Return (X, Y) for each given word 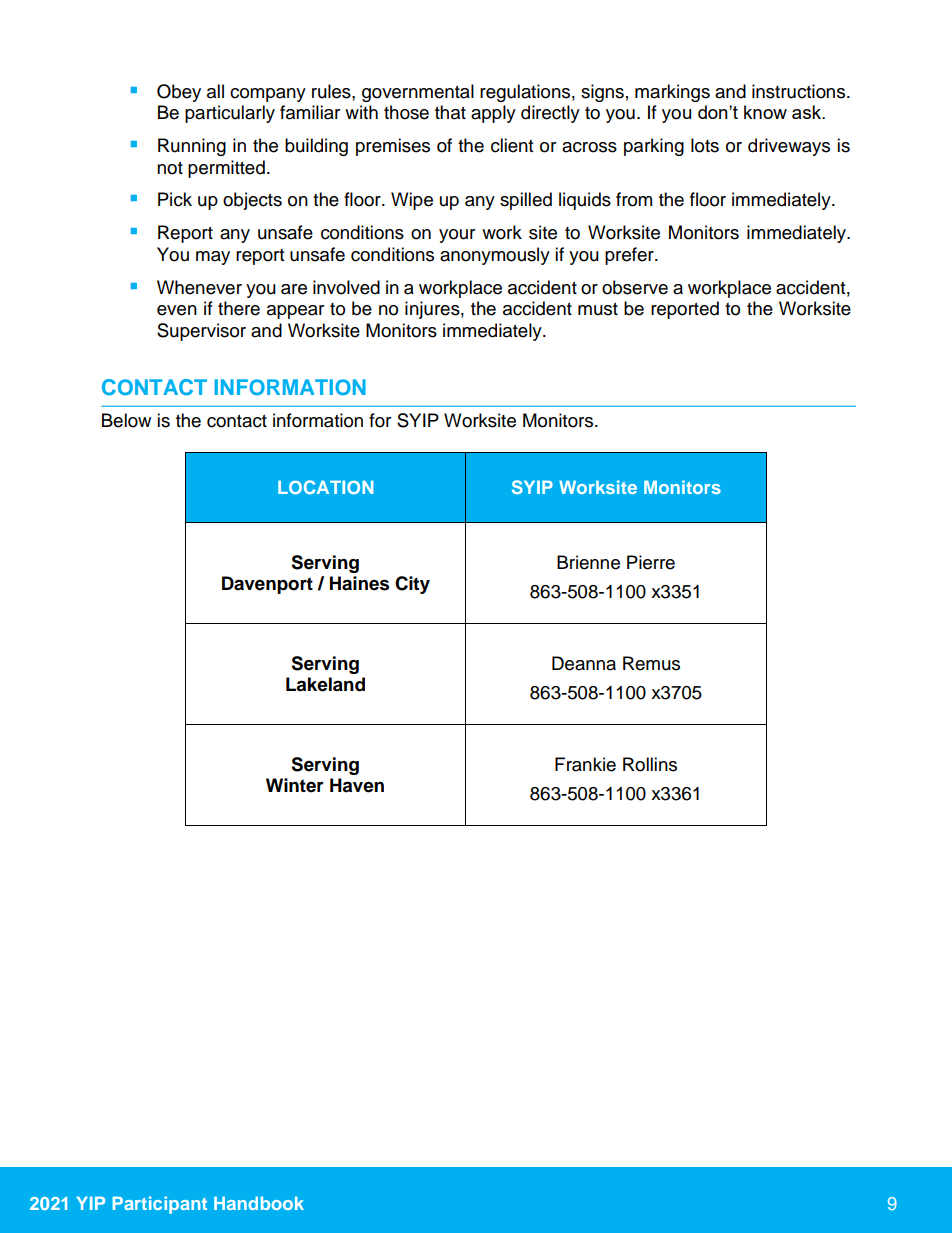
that (450, 112)
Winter (295, 785)
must (598, 309)
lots (705, 145)
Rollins (650, 764)
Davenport (267, 585)
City (412, 585)
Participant (160, 1205)
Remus (651, 663)
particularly (230, 114)
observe (635, 287)
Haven (357, 785)
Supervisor (201, 332)
